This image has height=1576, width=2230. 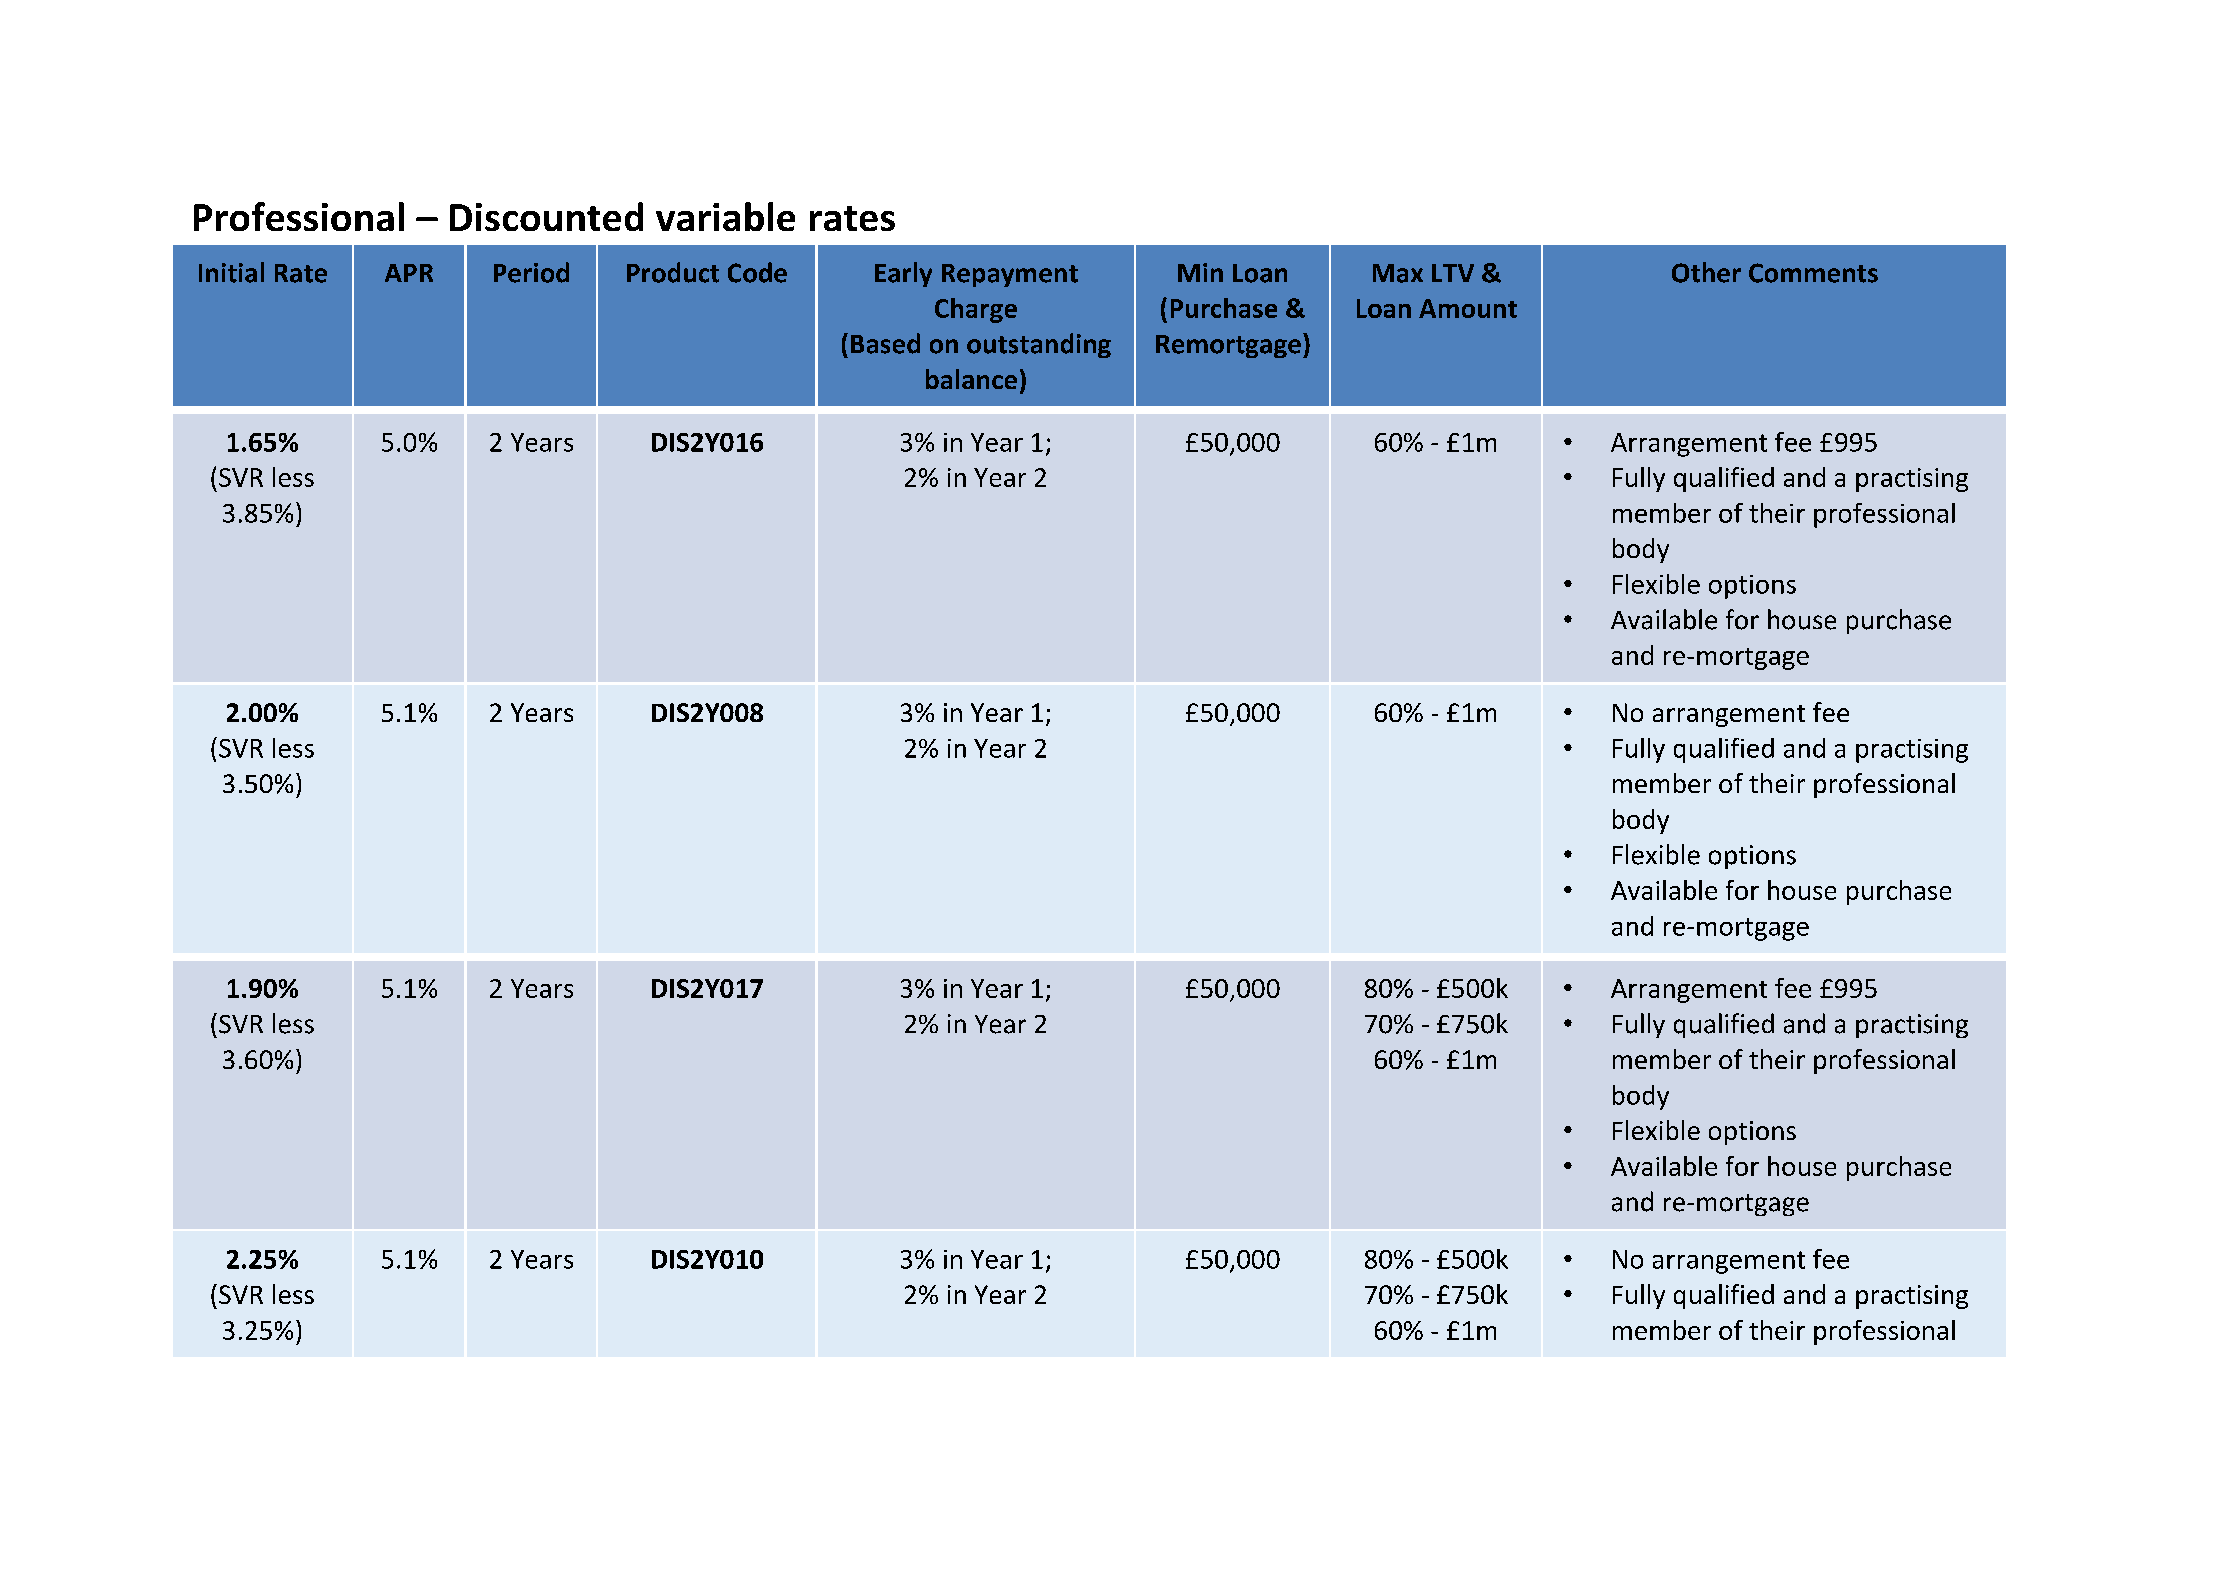 What do you see at coordinates (546, 216) in the image?
I see `Discounted` at bounding box center [546, 216].
